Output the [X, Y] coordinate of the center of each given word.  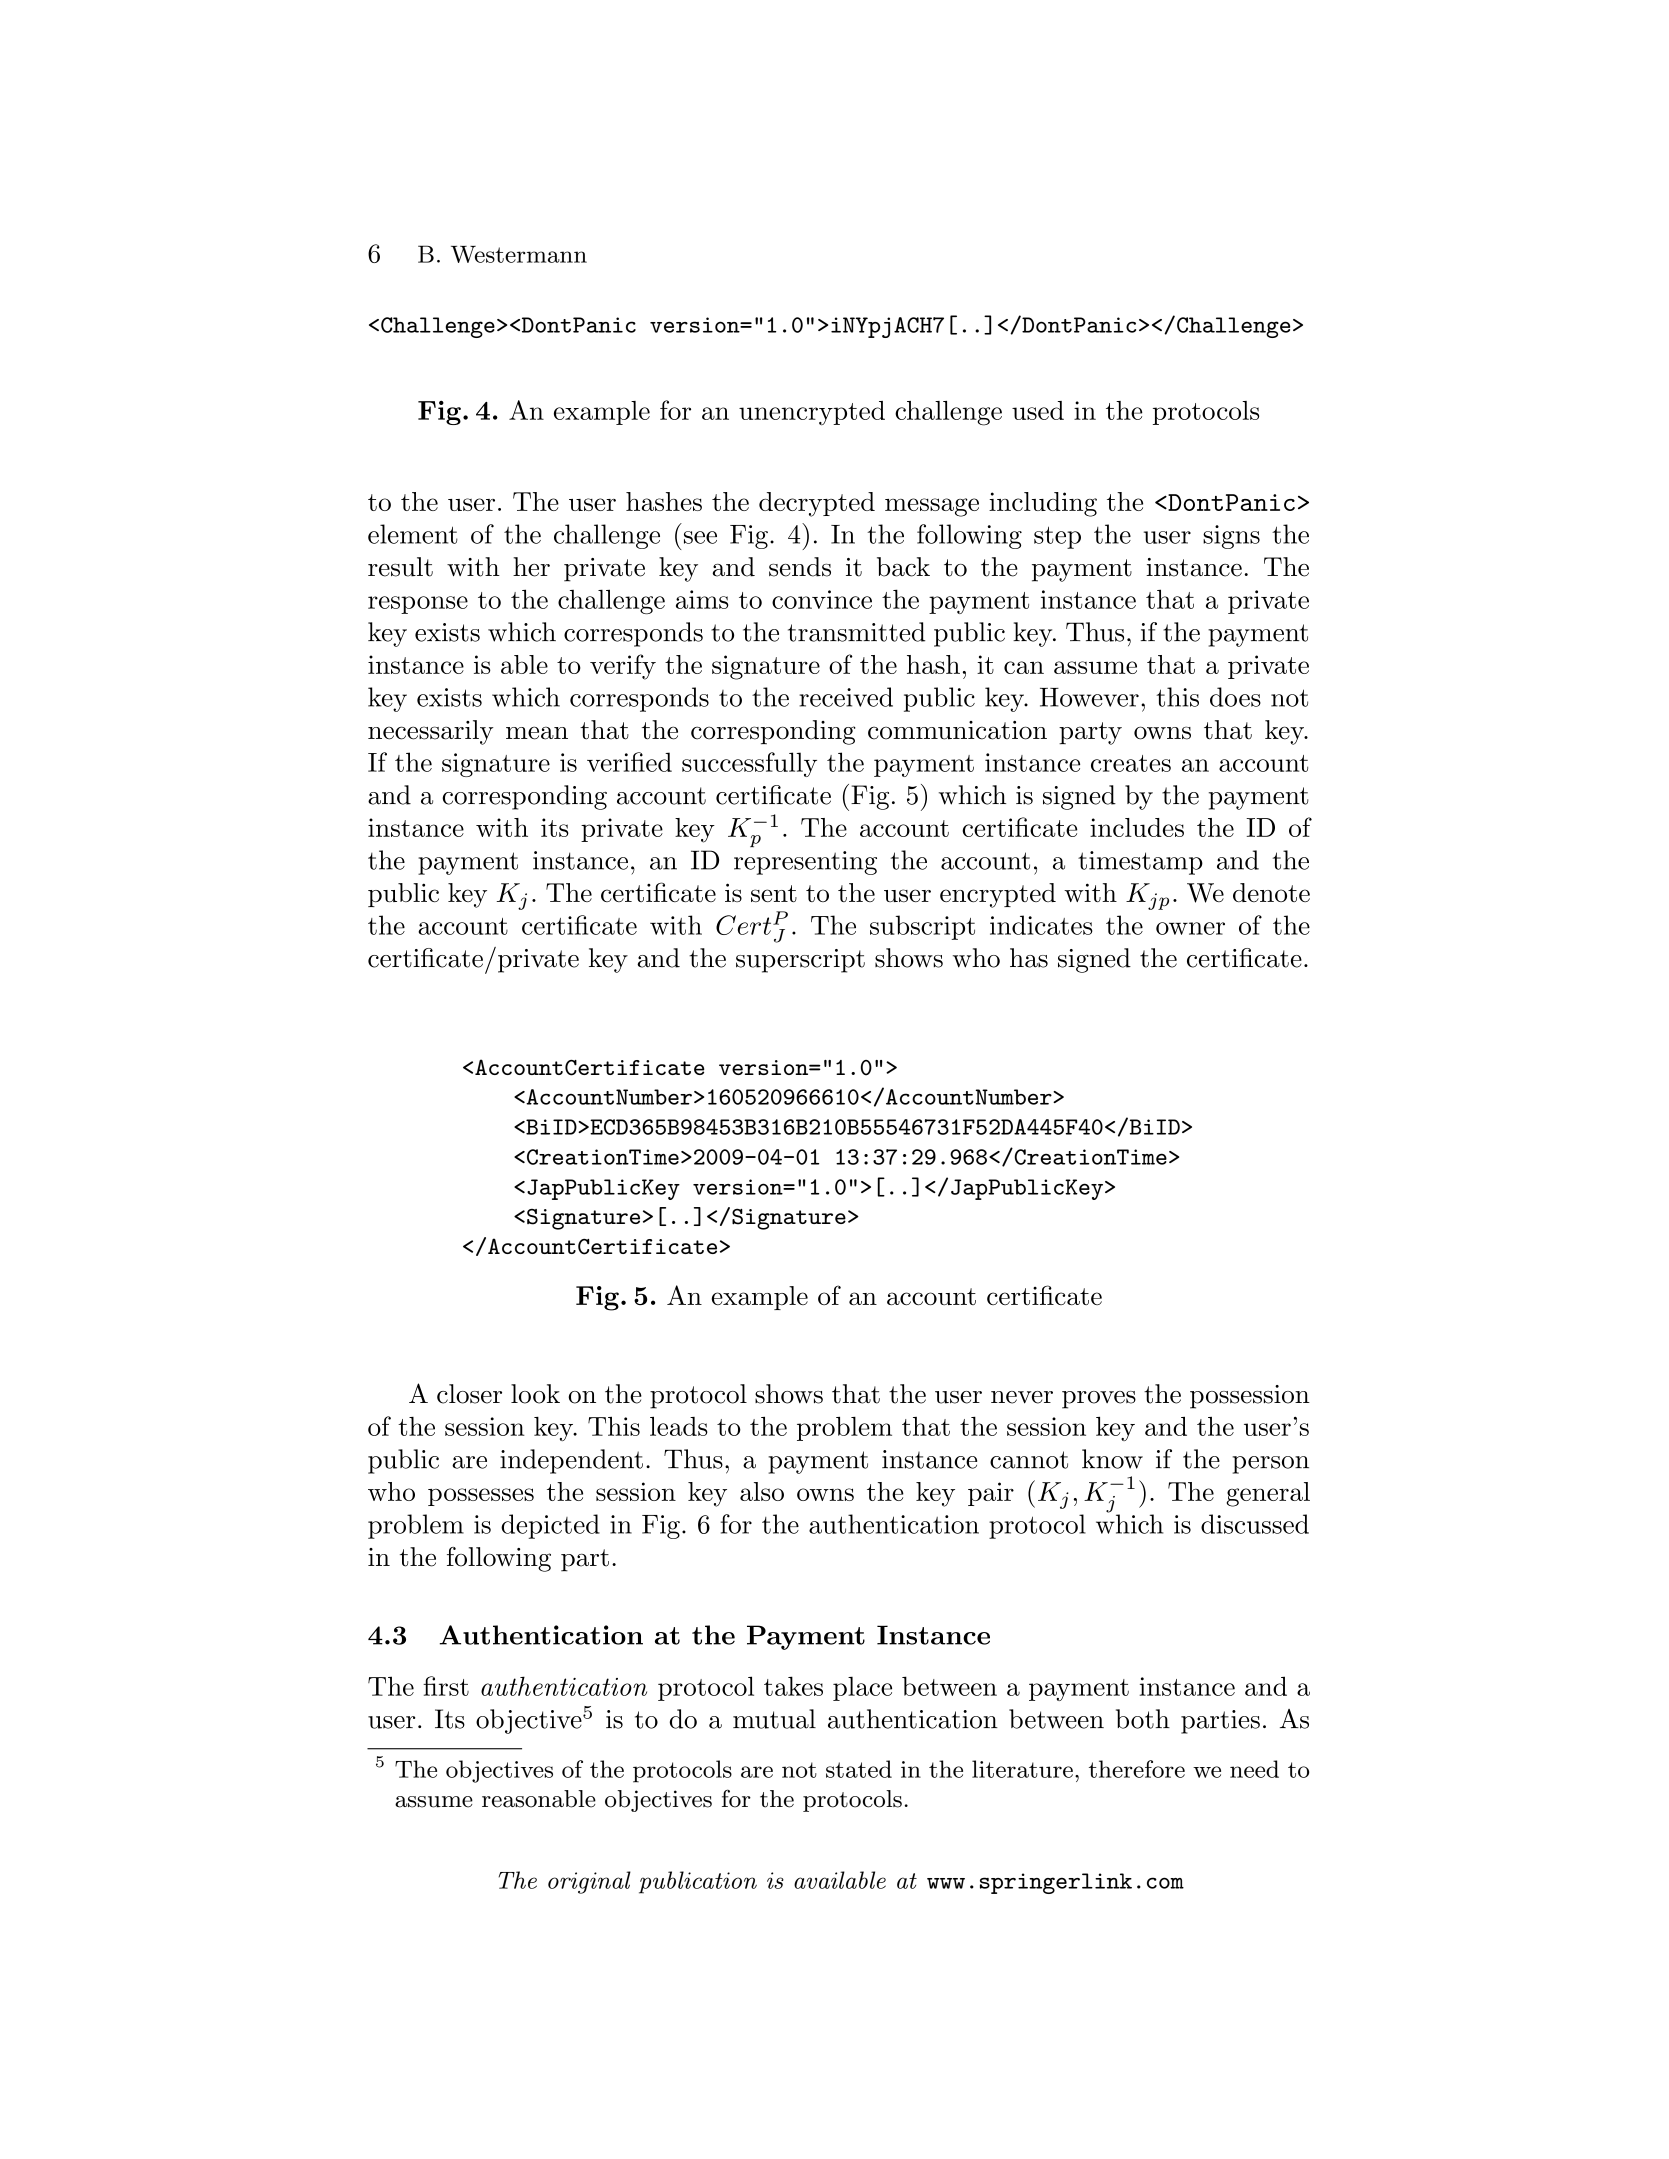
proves [1099, 1400]
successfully [749, 764]
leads [679, 1426]
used [1038, 410]
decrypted [817, 504]
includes [1137, 827]
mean [537, 733]
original [589, 1882]
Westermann [519, 254]
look [535, 1394]
